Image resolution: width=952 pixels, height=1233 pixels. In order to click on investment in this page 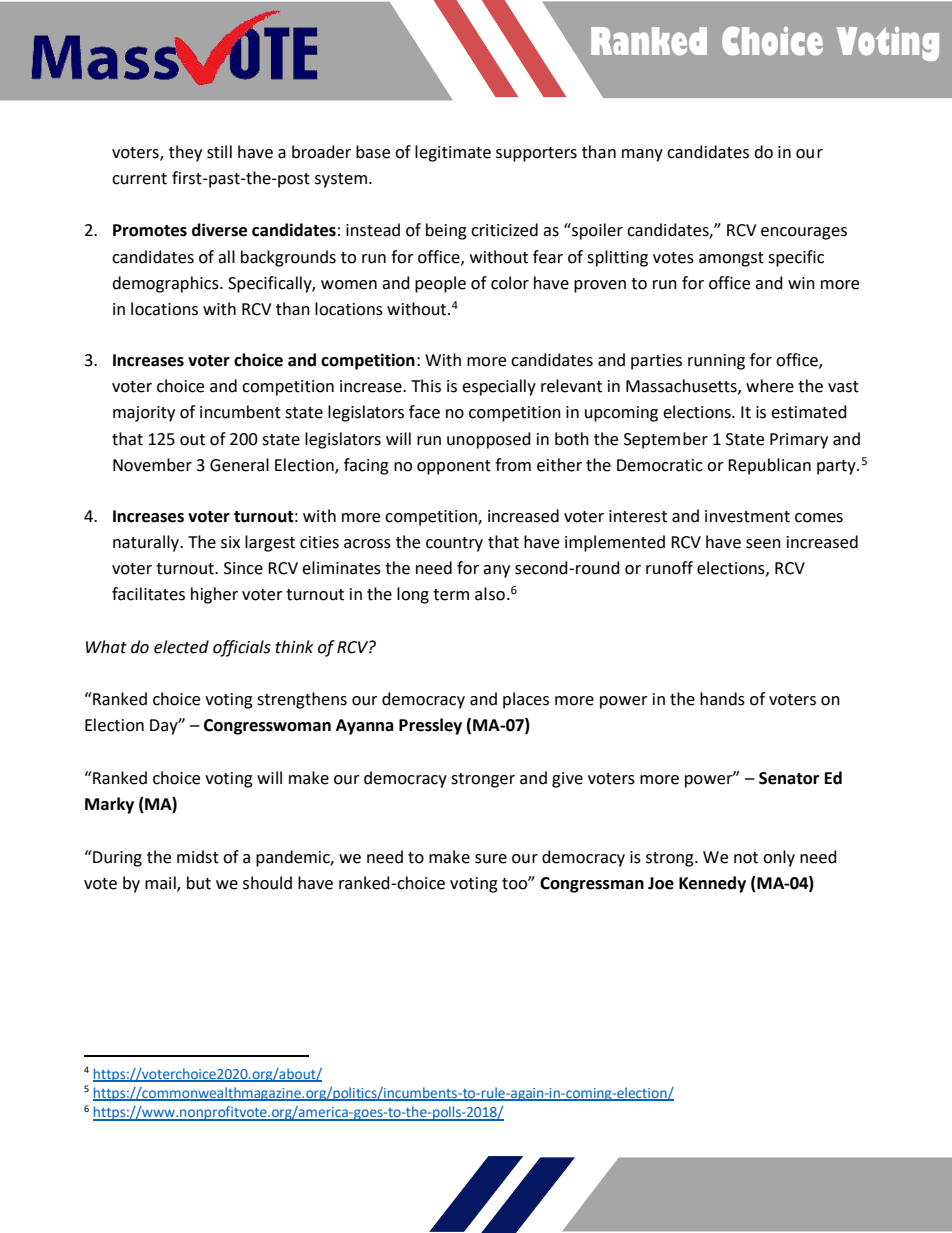, I will do `click(747, 516)`.
